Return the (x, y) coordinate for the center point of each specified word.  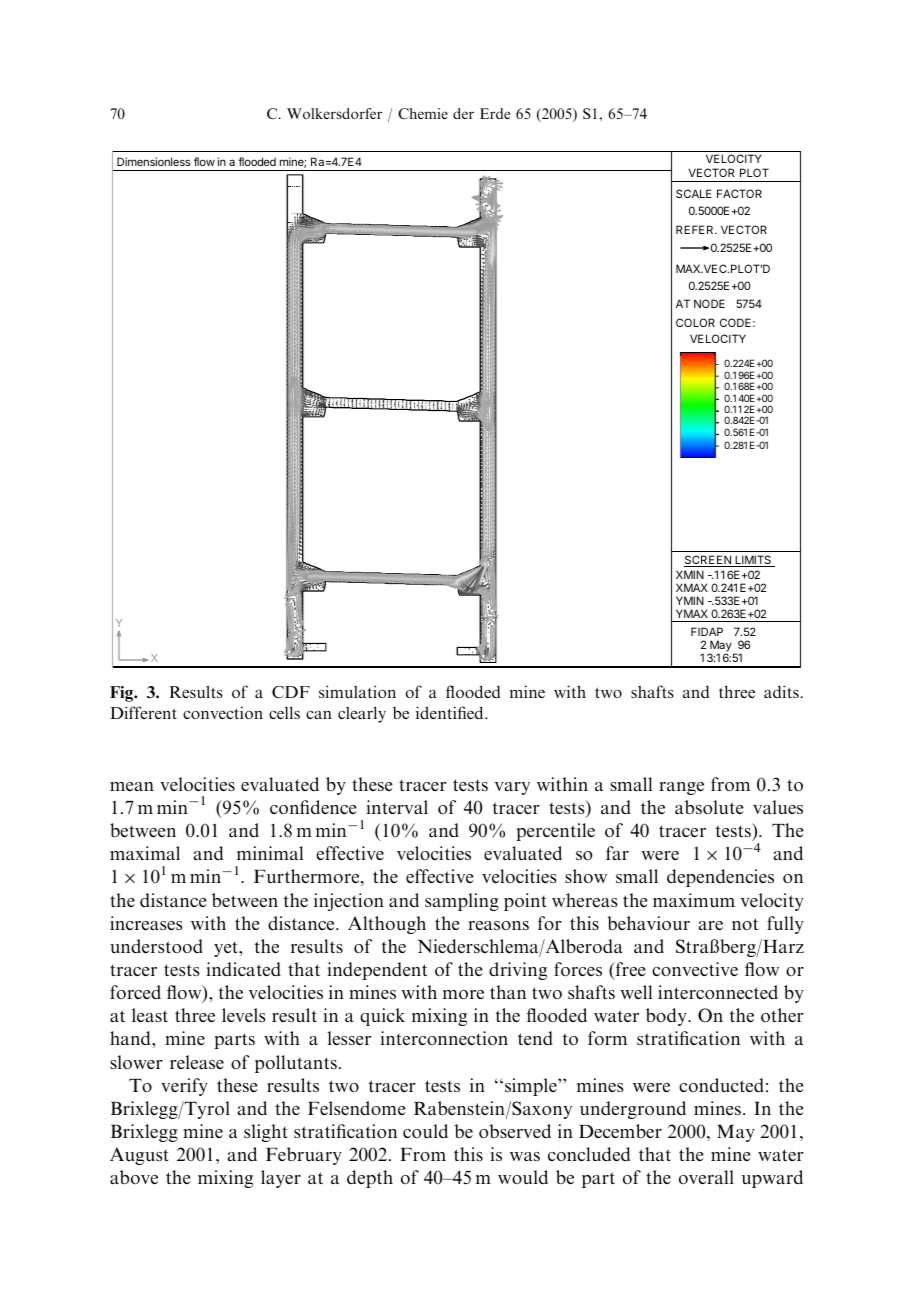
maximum (694, 900)
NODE (709, 303)
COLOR (695, 322)
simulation (357, 691)
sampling (462, 902)
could (425, 1131)
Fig (123, 694)
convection (223, 712)
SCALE (694, 193)
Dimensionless (153, 161)
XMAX (692, 587)
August (139, 1156)
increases (146, 923)
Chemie (423, 113)
